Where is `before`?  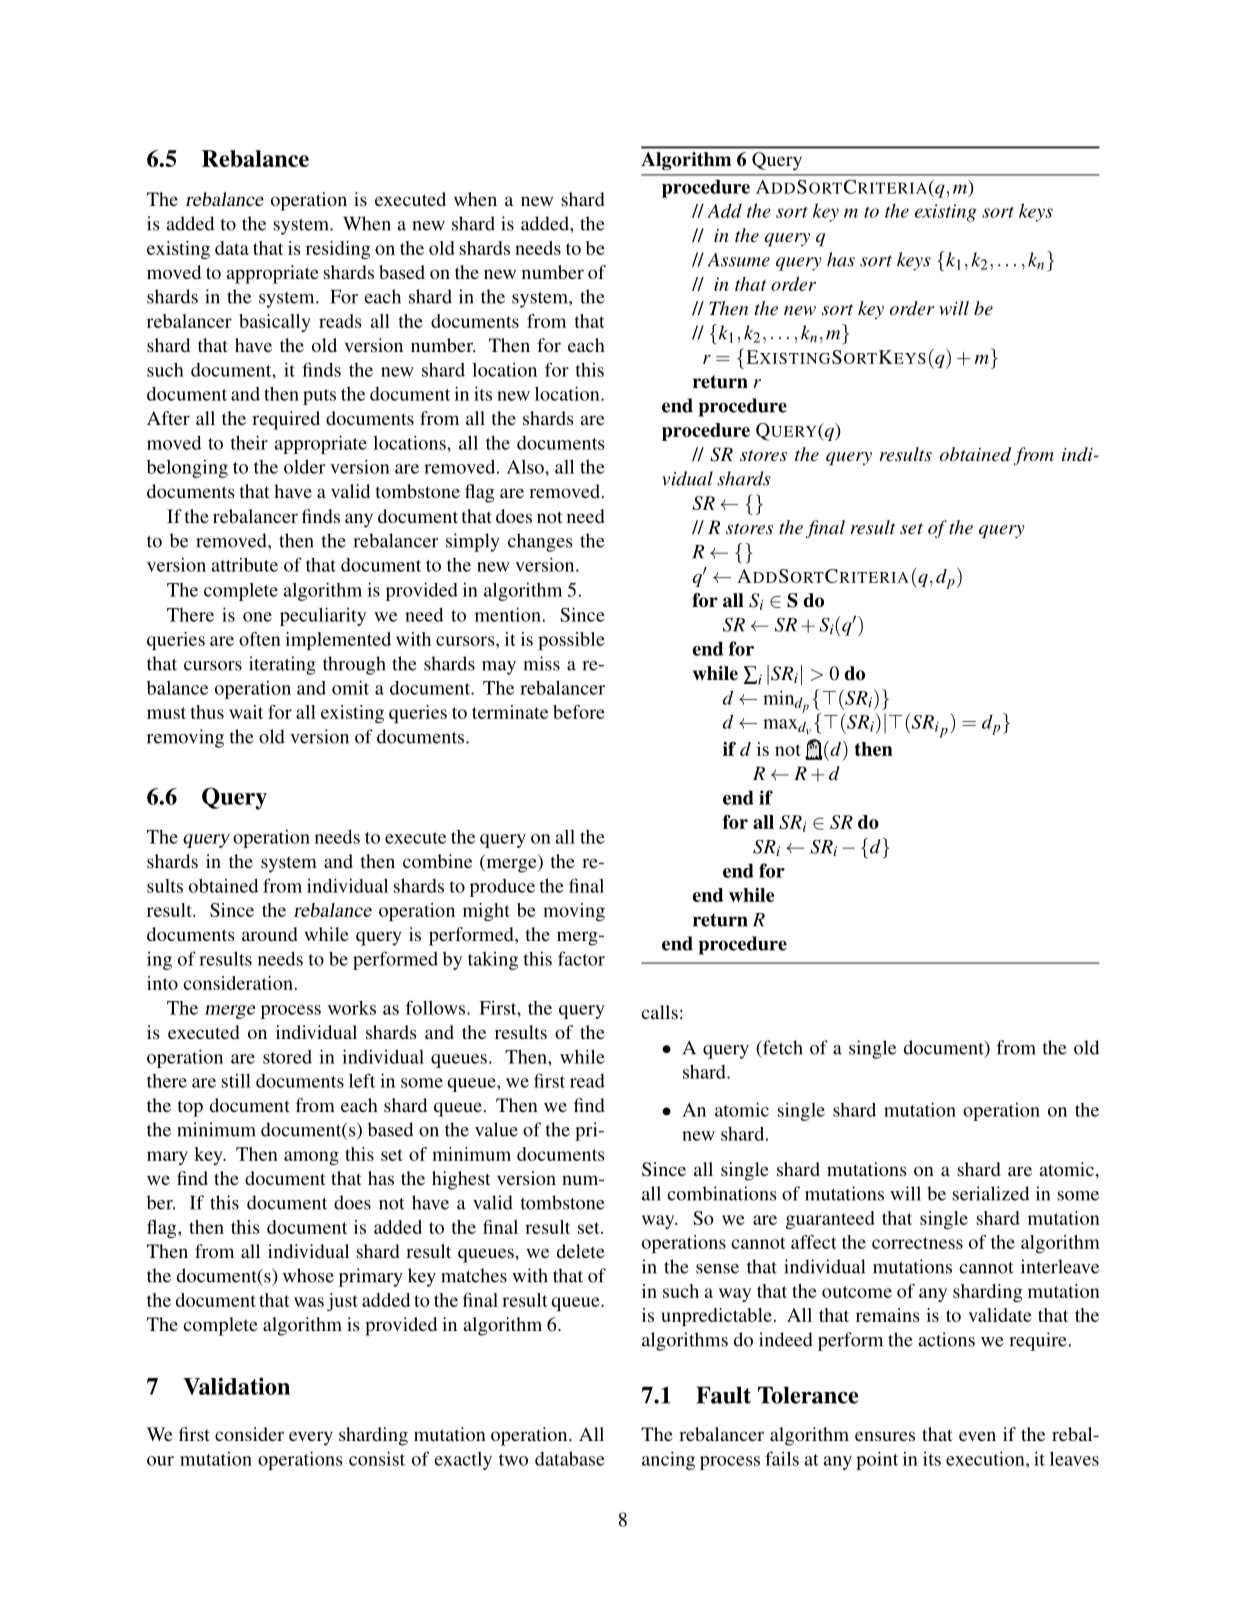
before is located at coordinates (579, 712).
